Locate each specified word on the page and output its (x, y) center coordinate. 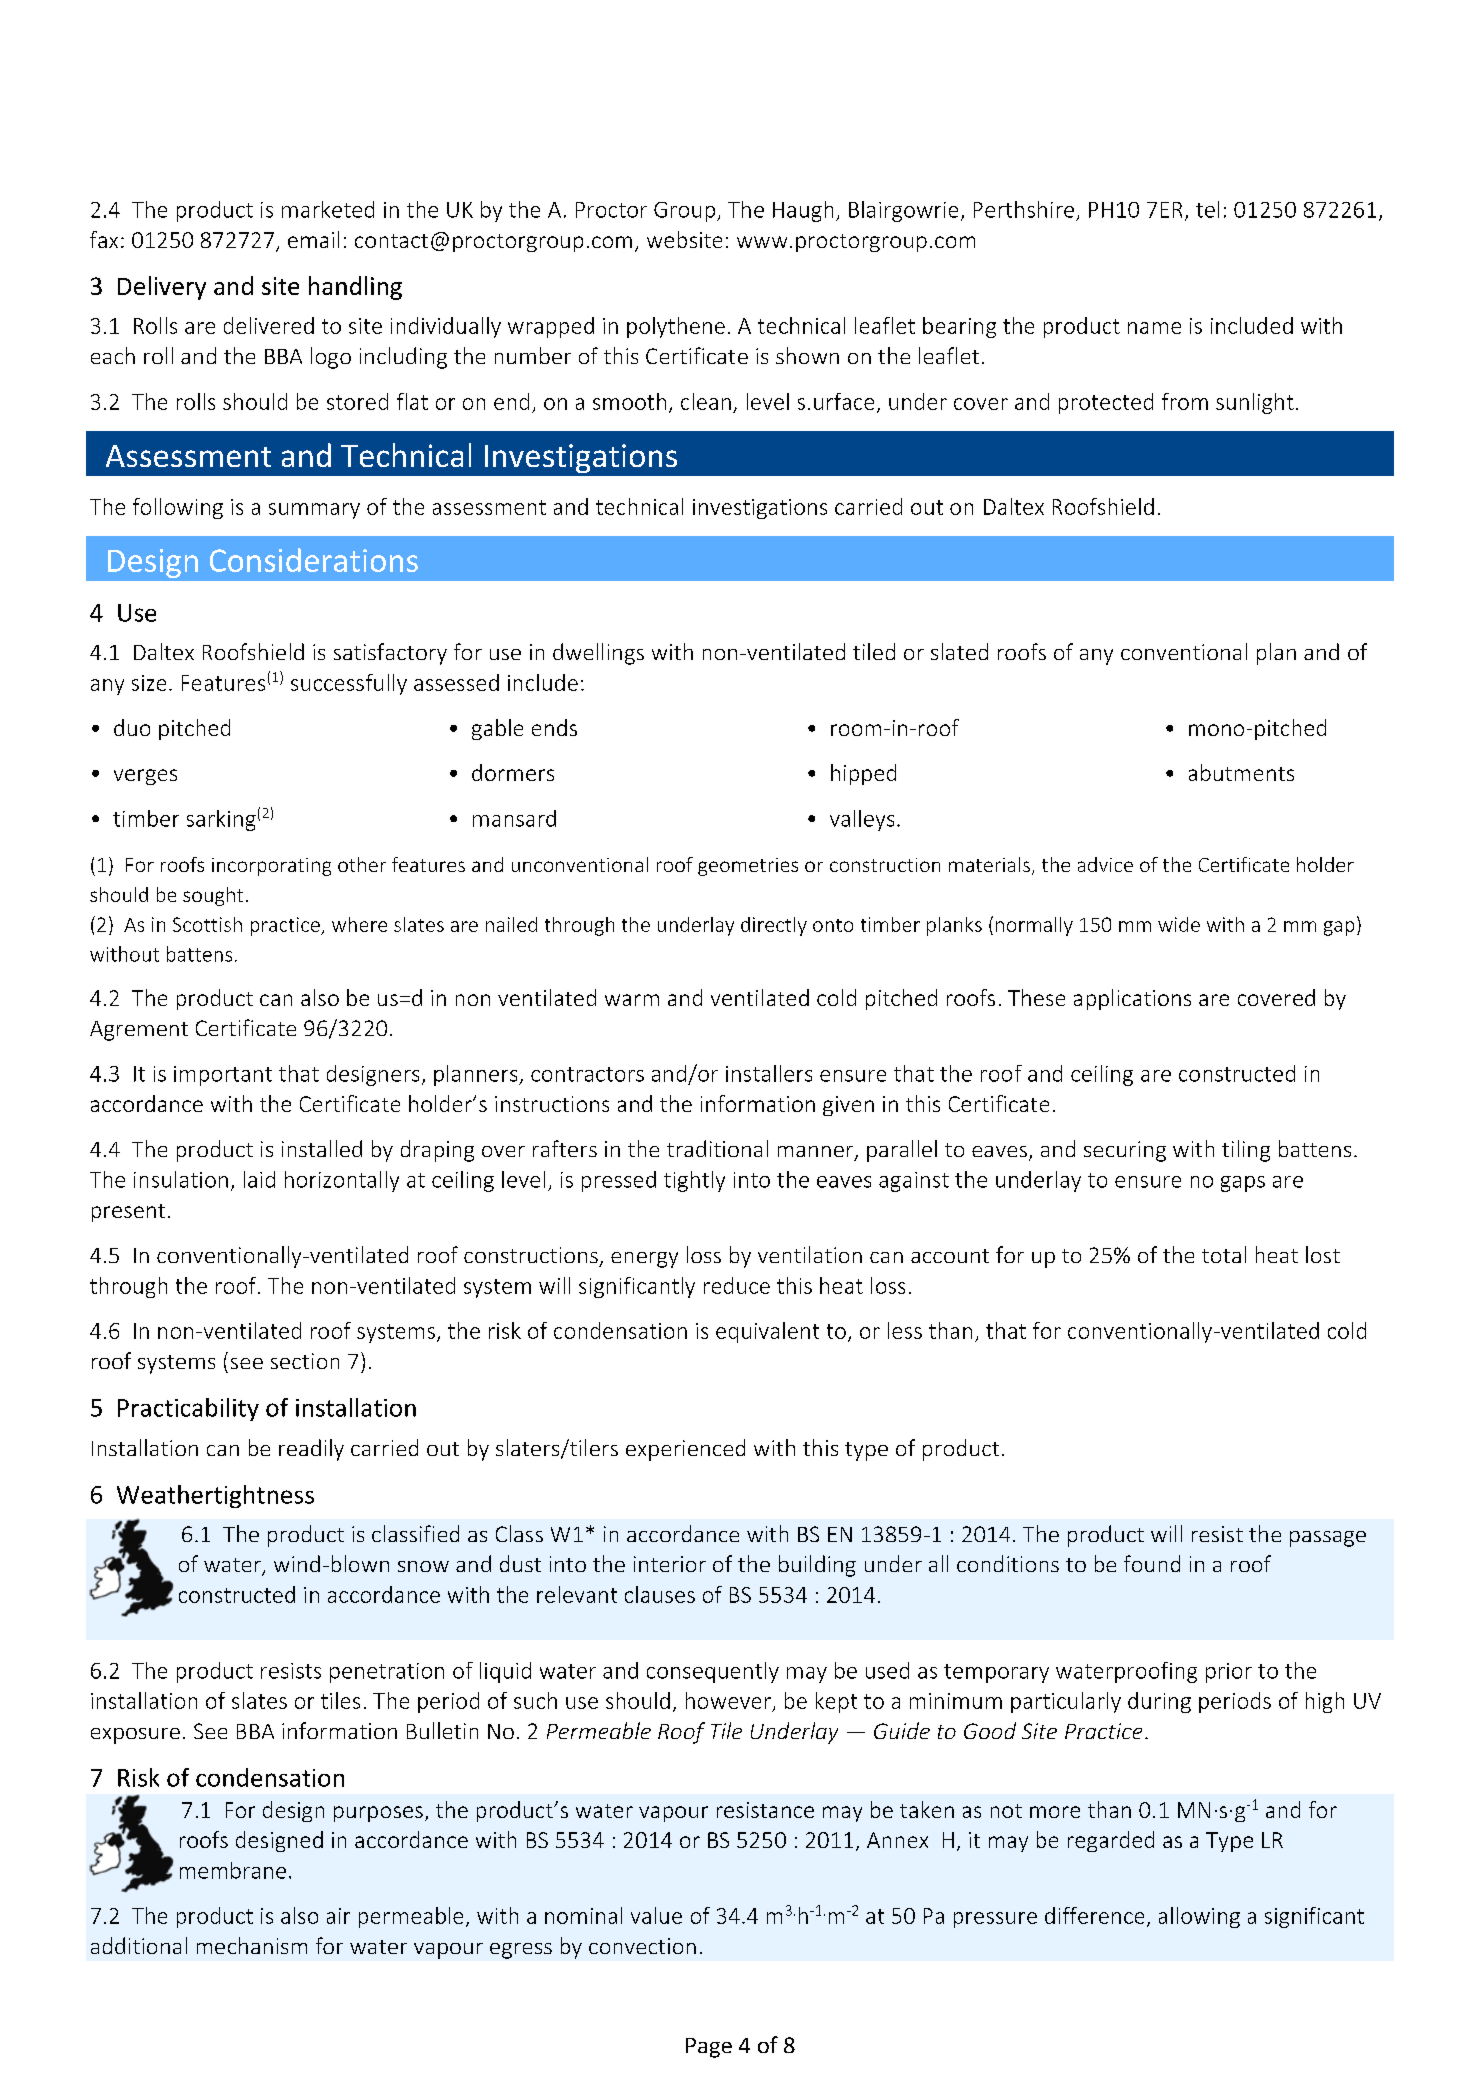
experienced (685, 1450)
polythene (676, 327)
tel (1207, 209)
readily (311, 1450)
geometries (748, 867)
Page (709, 2048)
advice (1105, 864)
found (1152, 1563)
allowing (1199, 1917)
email (313, 239)
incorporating (271, 867)
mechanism (252, 1945)
